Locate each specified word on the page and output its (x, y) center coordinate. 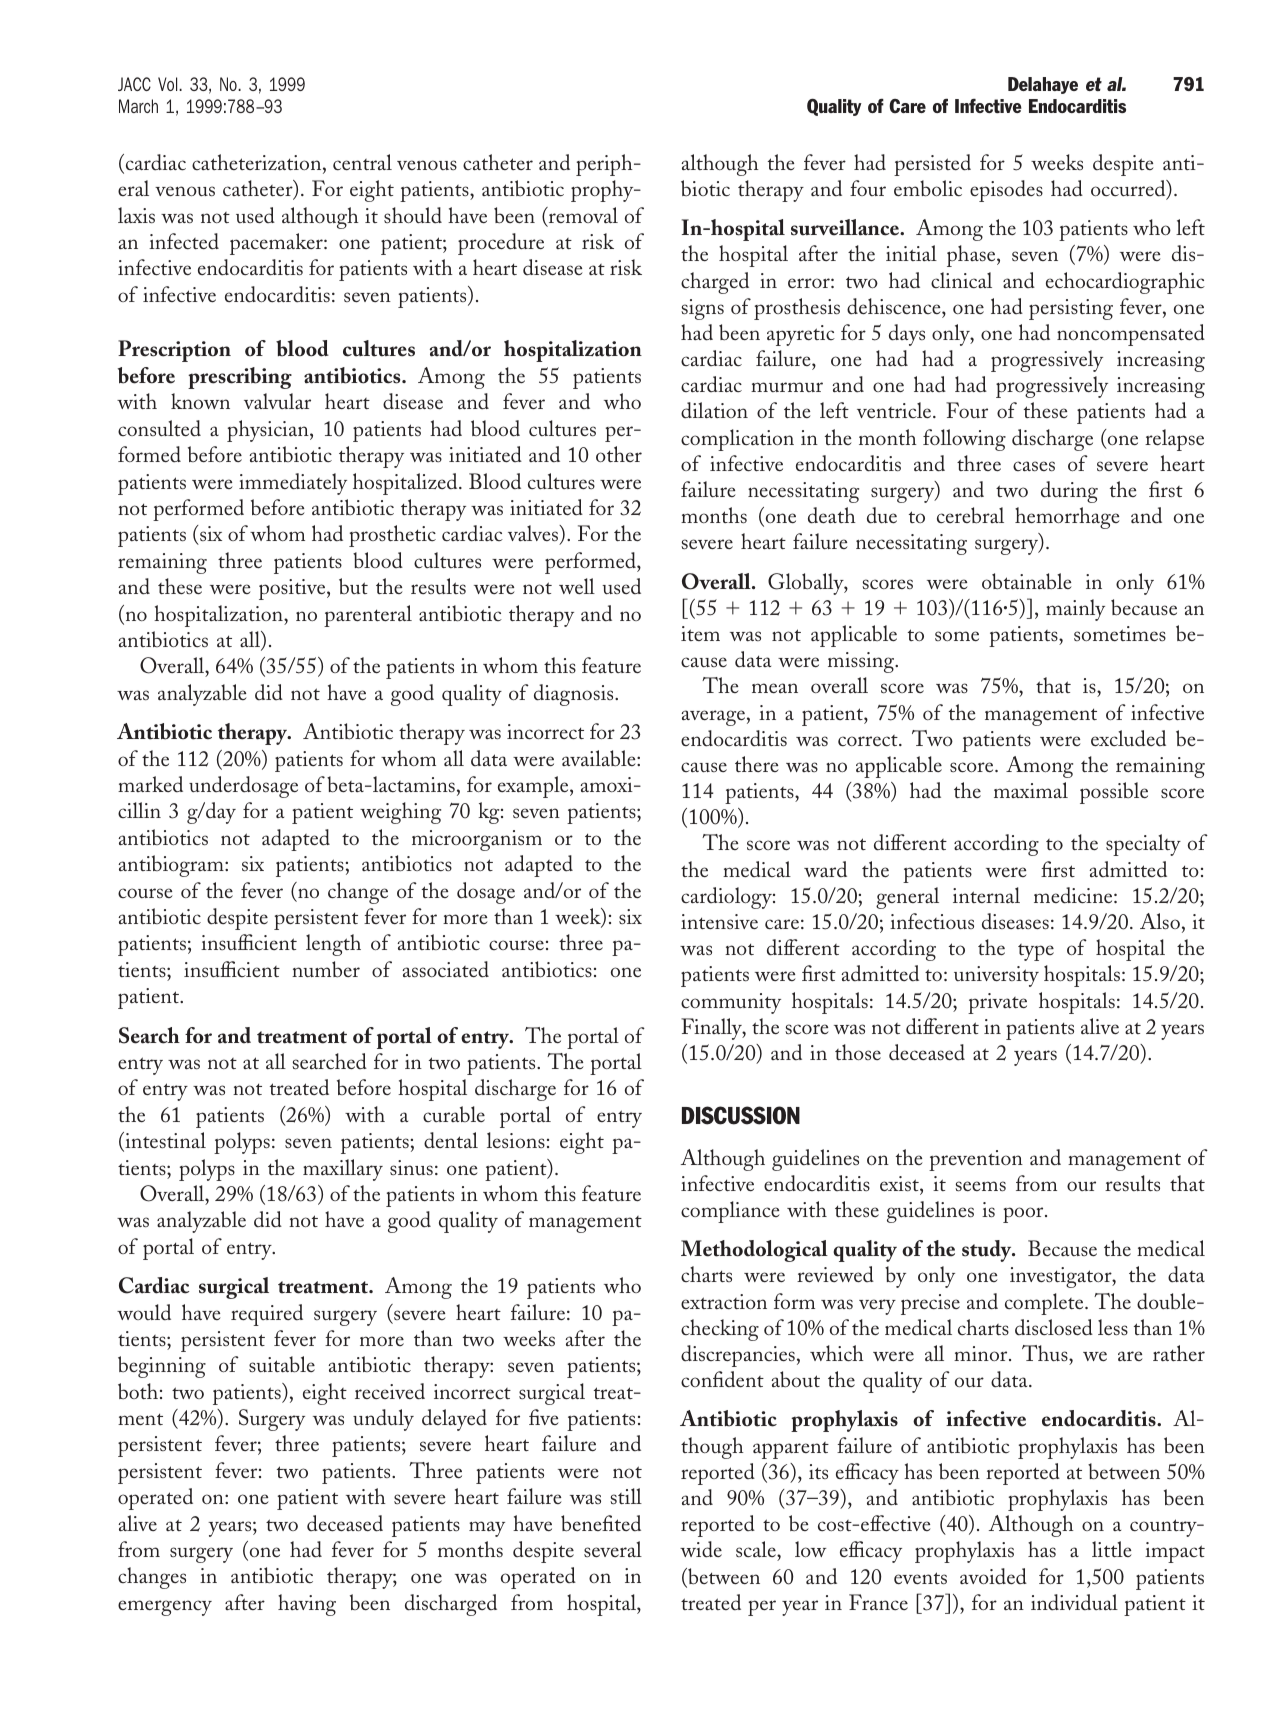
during (1069, 492)
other (619, 454)
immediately (293, 484)
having (307, 1605)
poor (1024, 1215)
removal (582, 215)
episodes (1006, 191)
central (362, 162)
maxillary (343, 1170)
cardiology (727, 898)
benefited (601, 1523)
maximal (1031, 790)
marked (150, 784)
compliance (730, 1212)
